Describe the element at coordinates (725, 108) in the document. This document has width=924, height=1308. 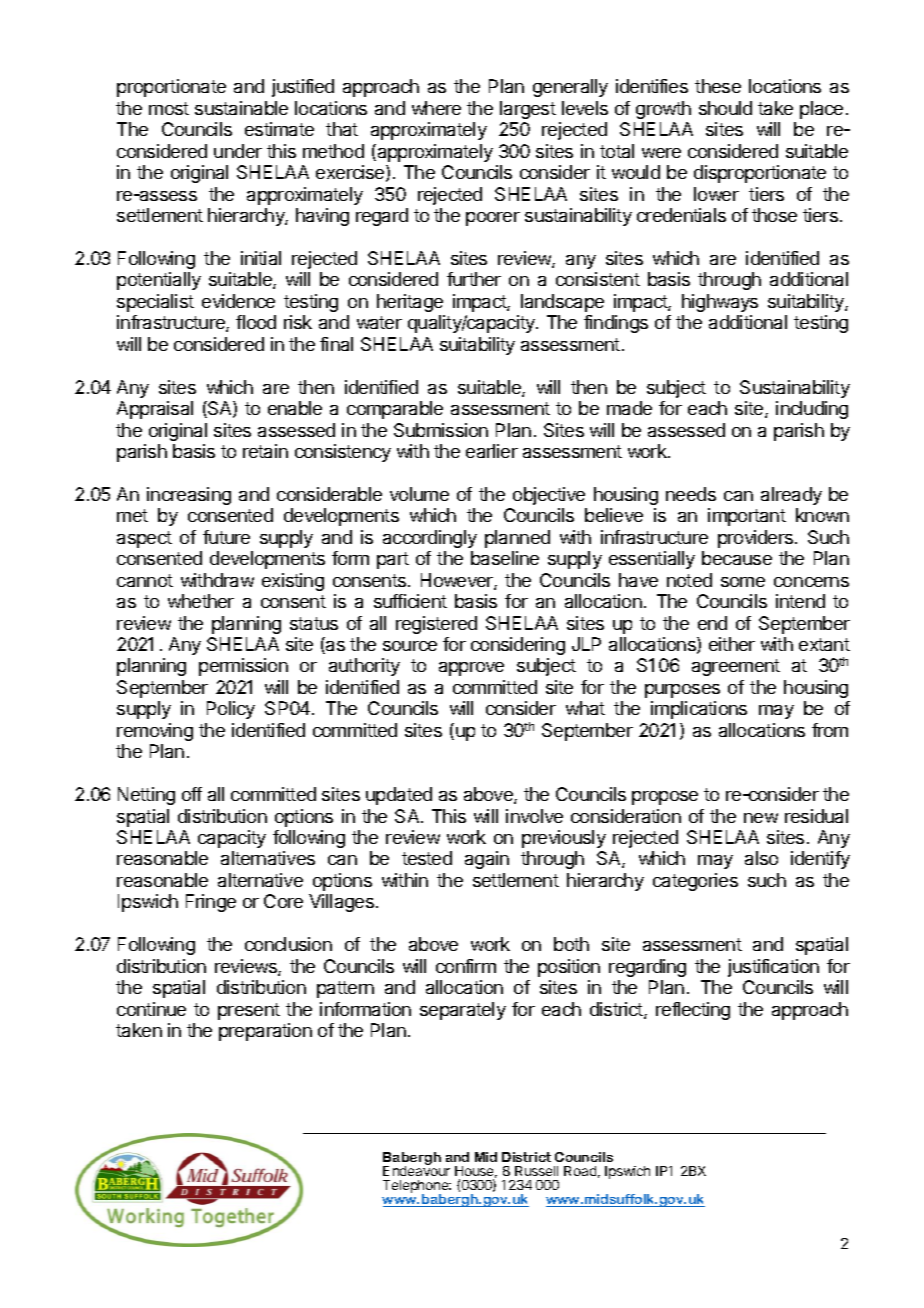
I see `should` at that location.
